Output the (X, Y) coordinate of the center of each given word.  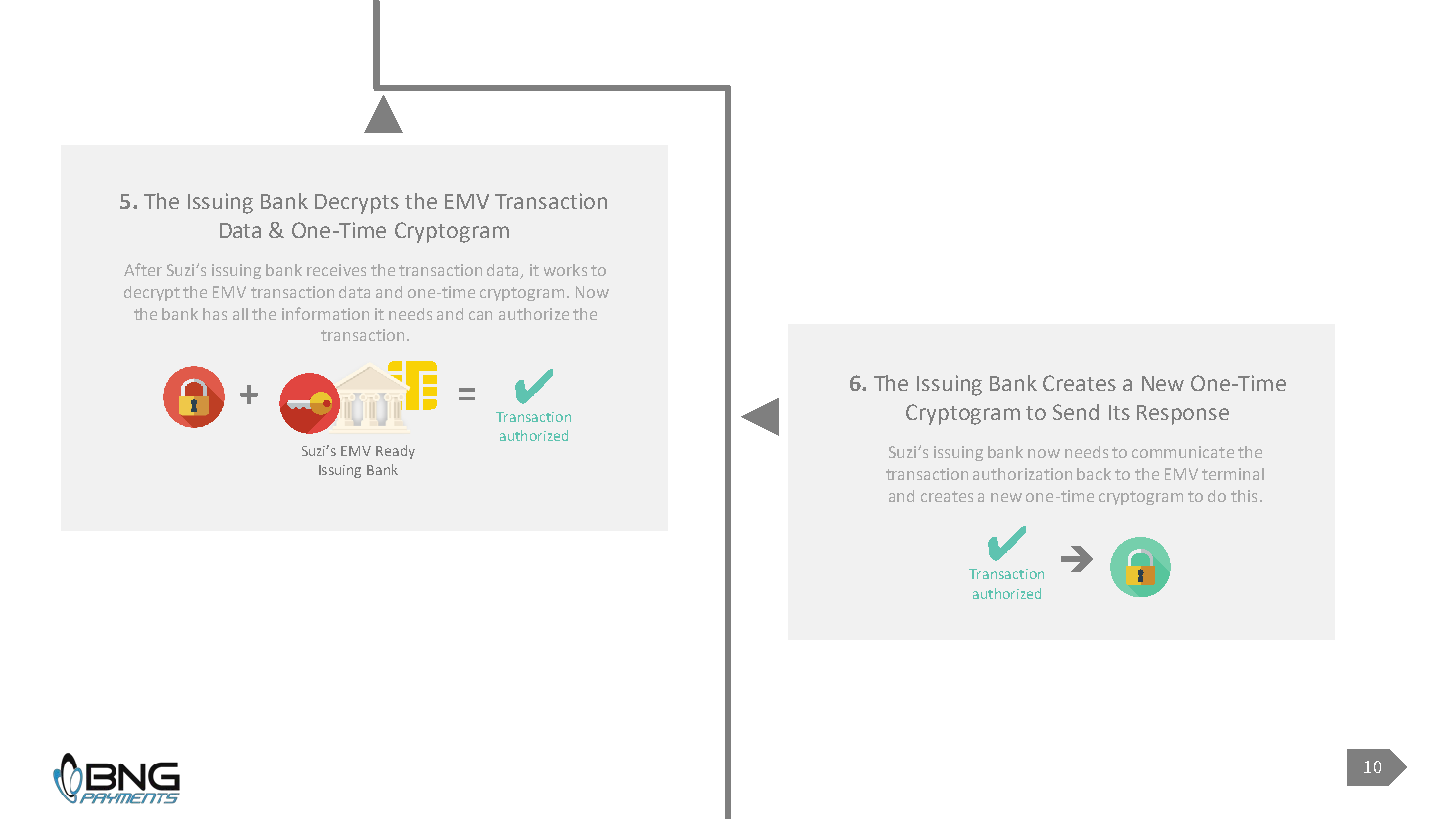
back (1094, 474)
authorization (1022, 474)
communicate (1183, 452)
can (480, 315)
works (565, 270)
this (1244, 496)
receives (336, 270)
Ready (395, 452)
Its (1119, 412)
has (215, 314)
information (325, 313)
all (240, 314)
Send (1076, 412)
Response (1183, 415)
